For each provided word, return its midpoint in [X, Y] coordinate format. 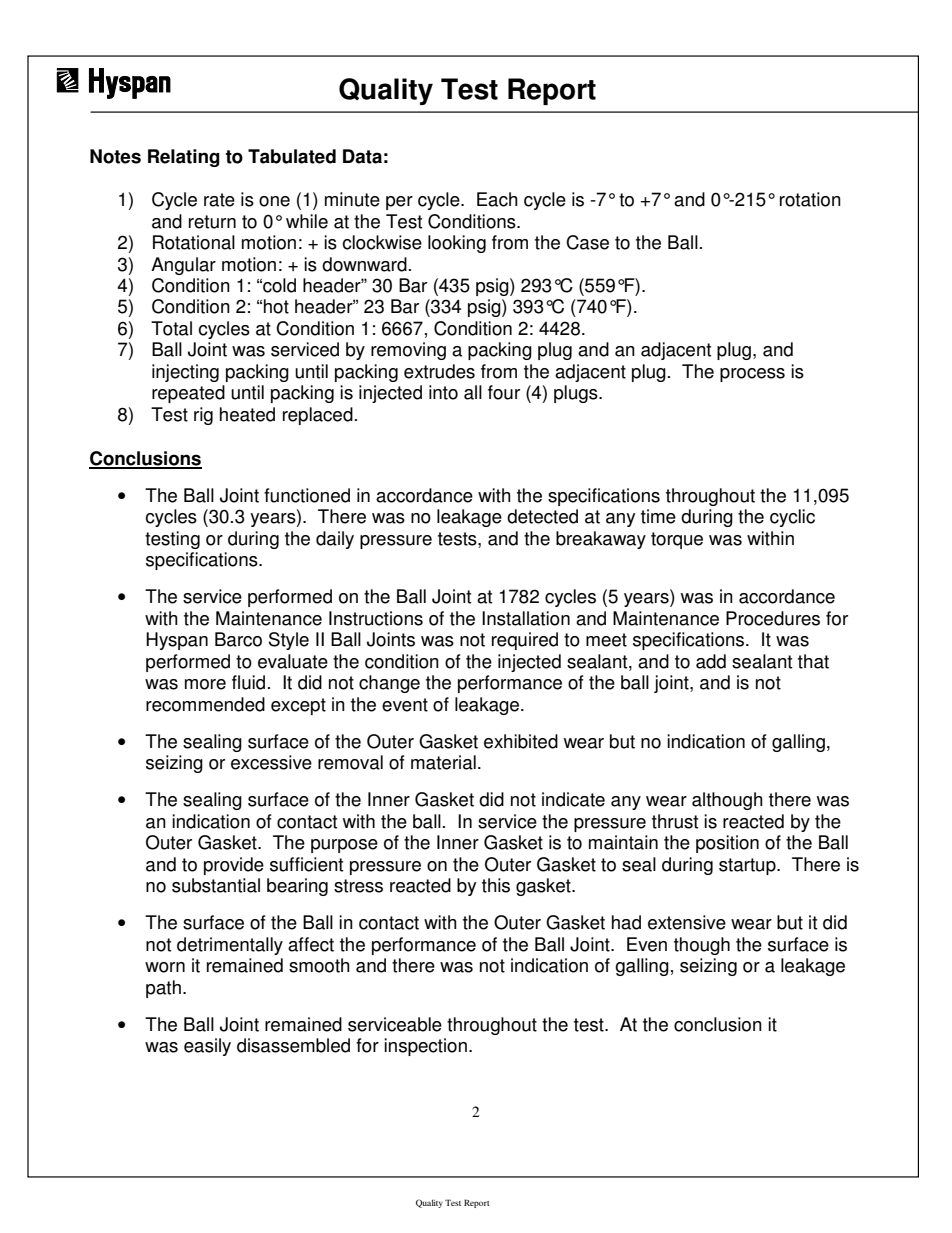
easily [207, 1047]
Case [587, 242]
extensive [687, 922]
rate [219, 200]
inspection [425, 1047]
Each [497, 199]
